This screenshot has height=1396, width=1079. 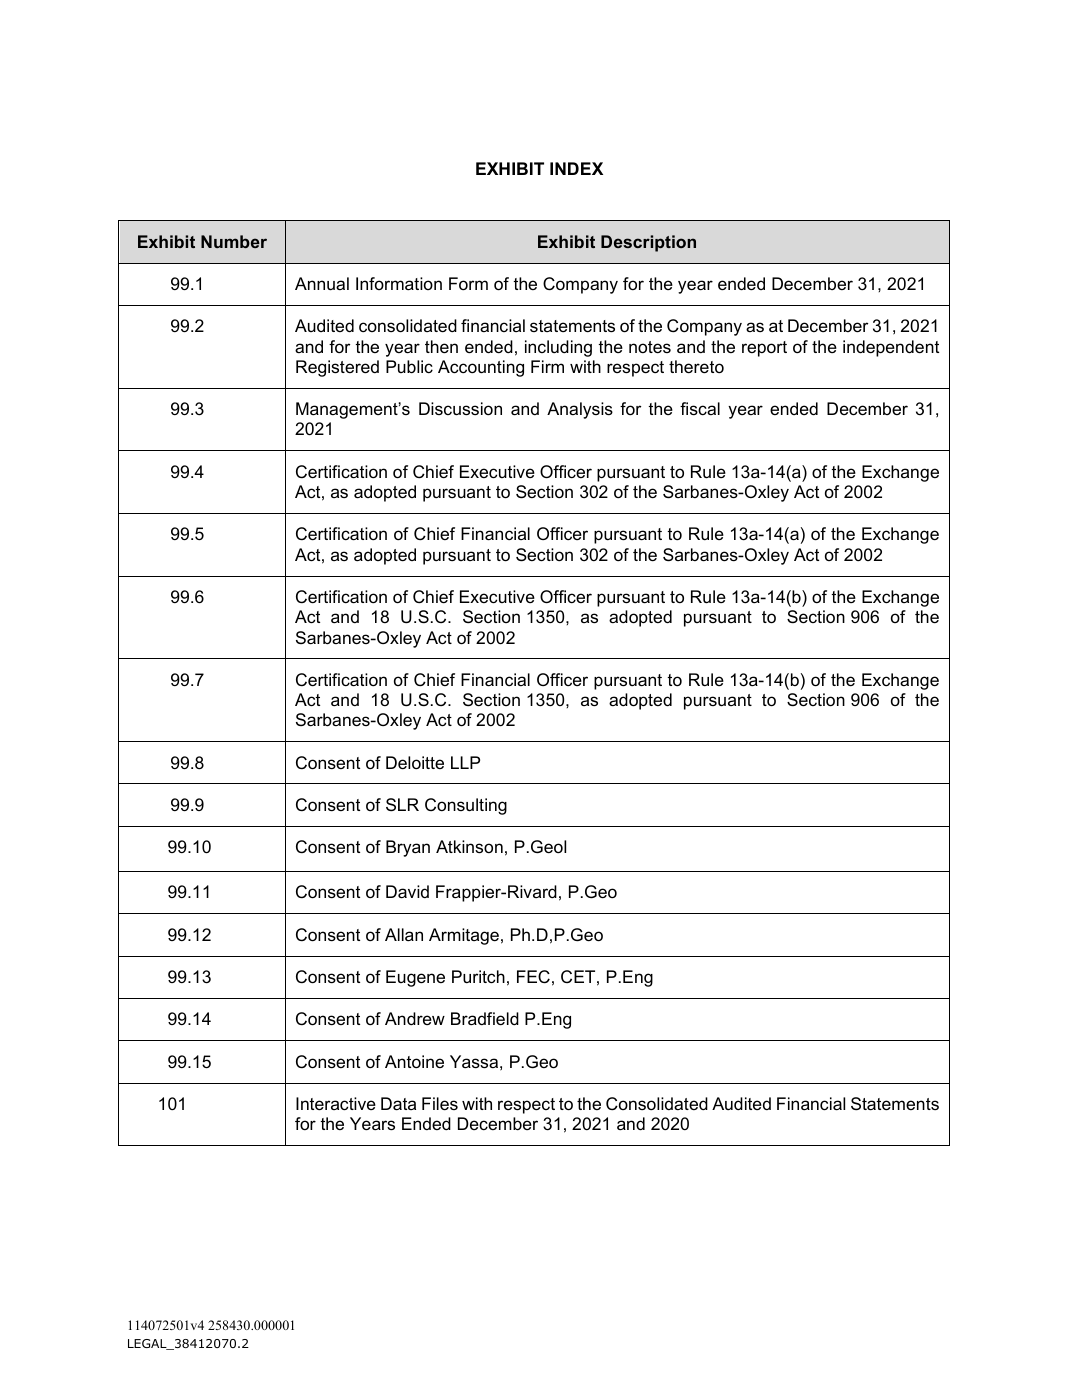 I want to click on Description, so click(x=648, y=243).
